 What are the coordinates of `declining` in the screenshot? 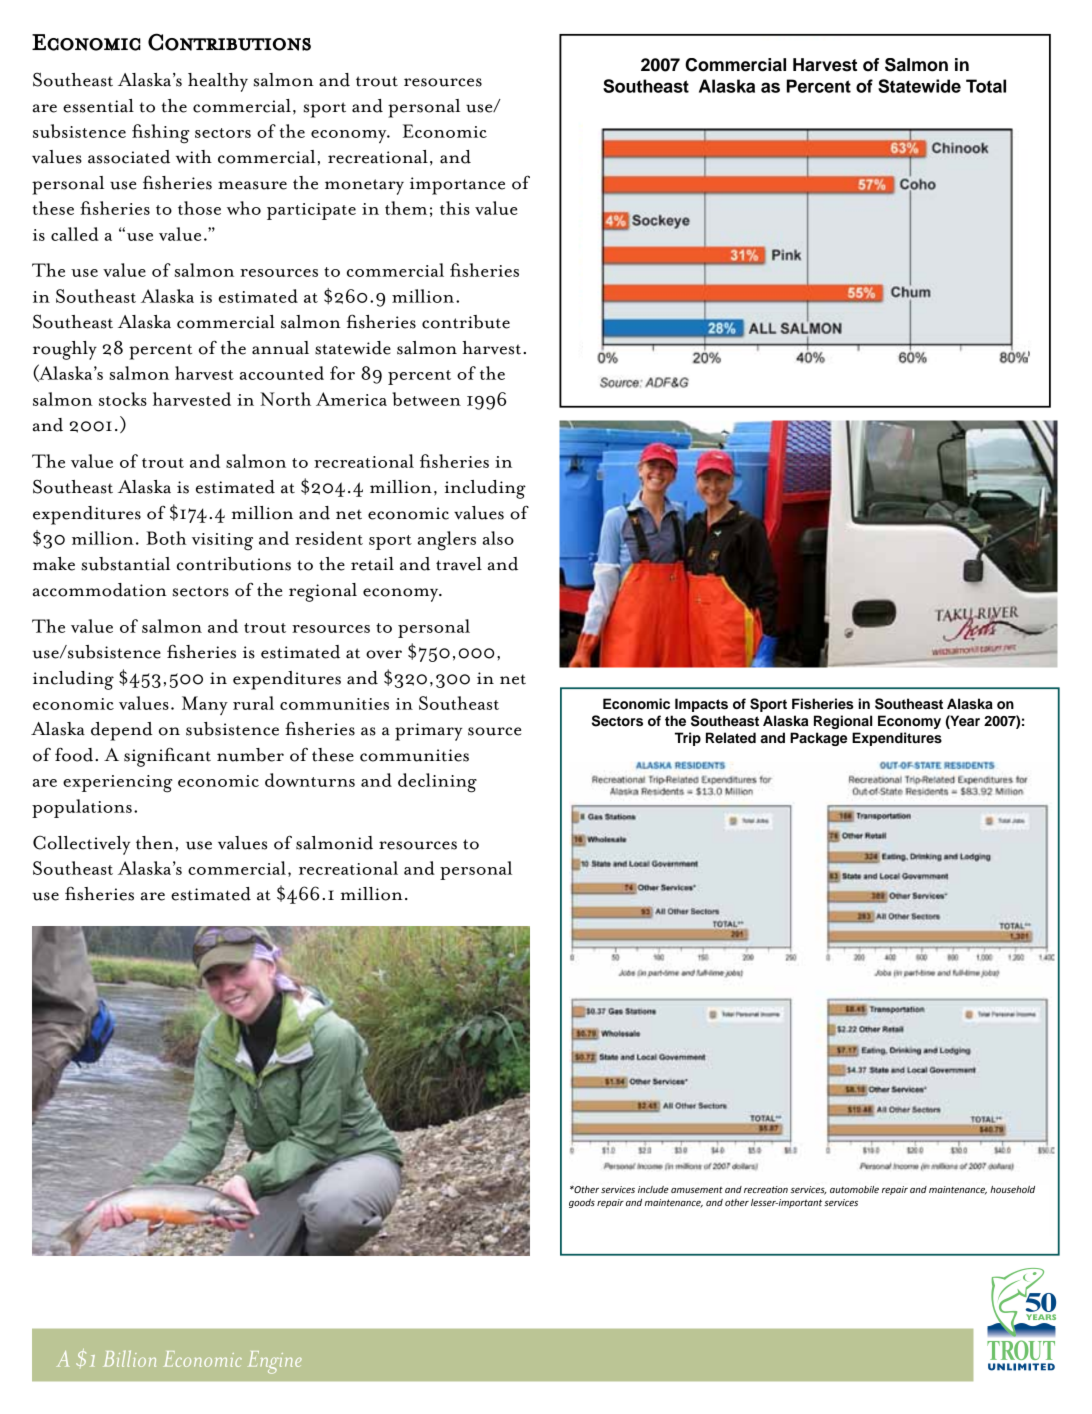 It's located at (437, 783).
